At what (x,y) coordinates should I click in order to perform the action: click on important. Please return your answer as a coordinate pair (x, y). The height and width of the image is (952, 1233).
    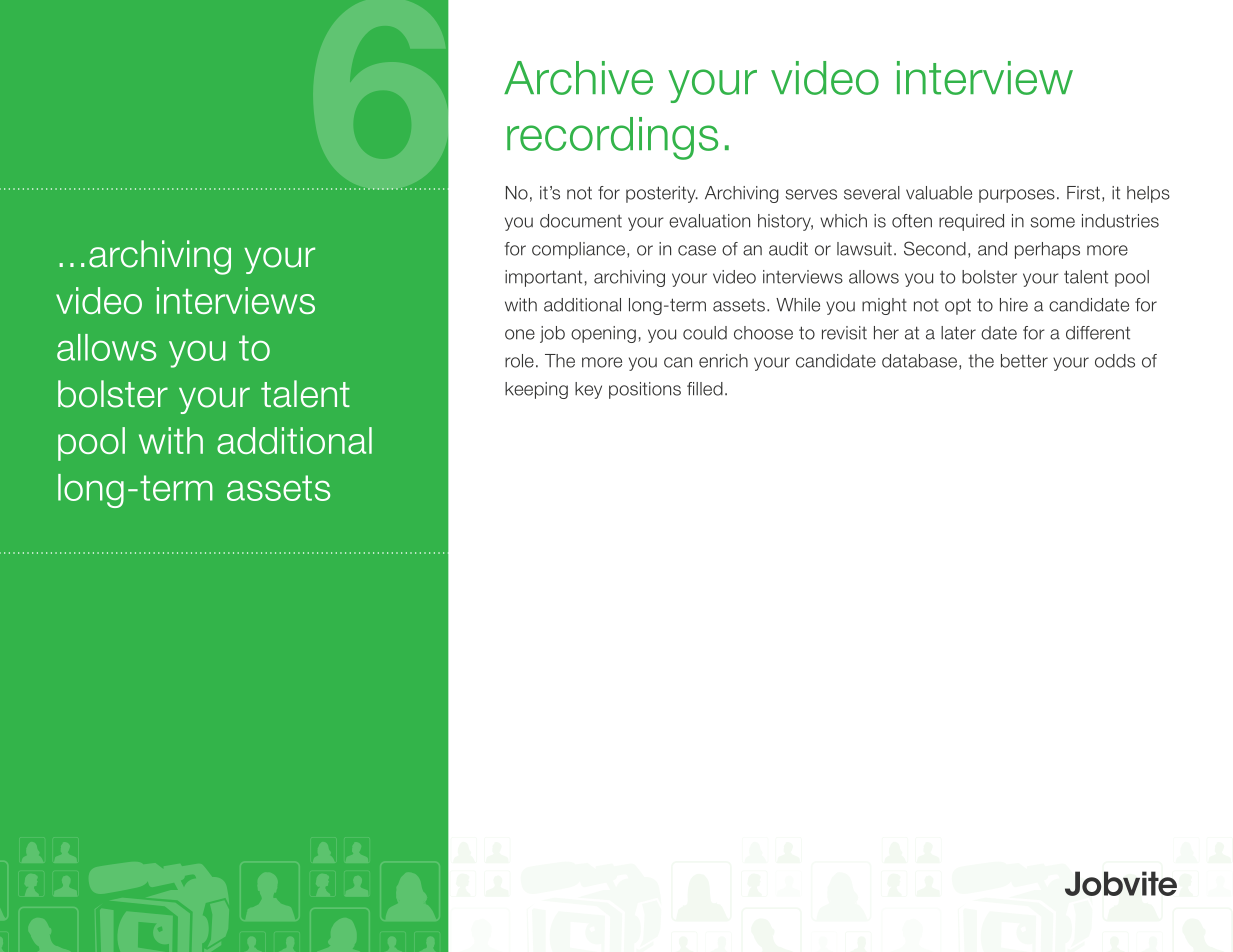
    Looking at the image, I should click on (543, 278).
